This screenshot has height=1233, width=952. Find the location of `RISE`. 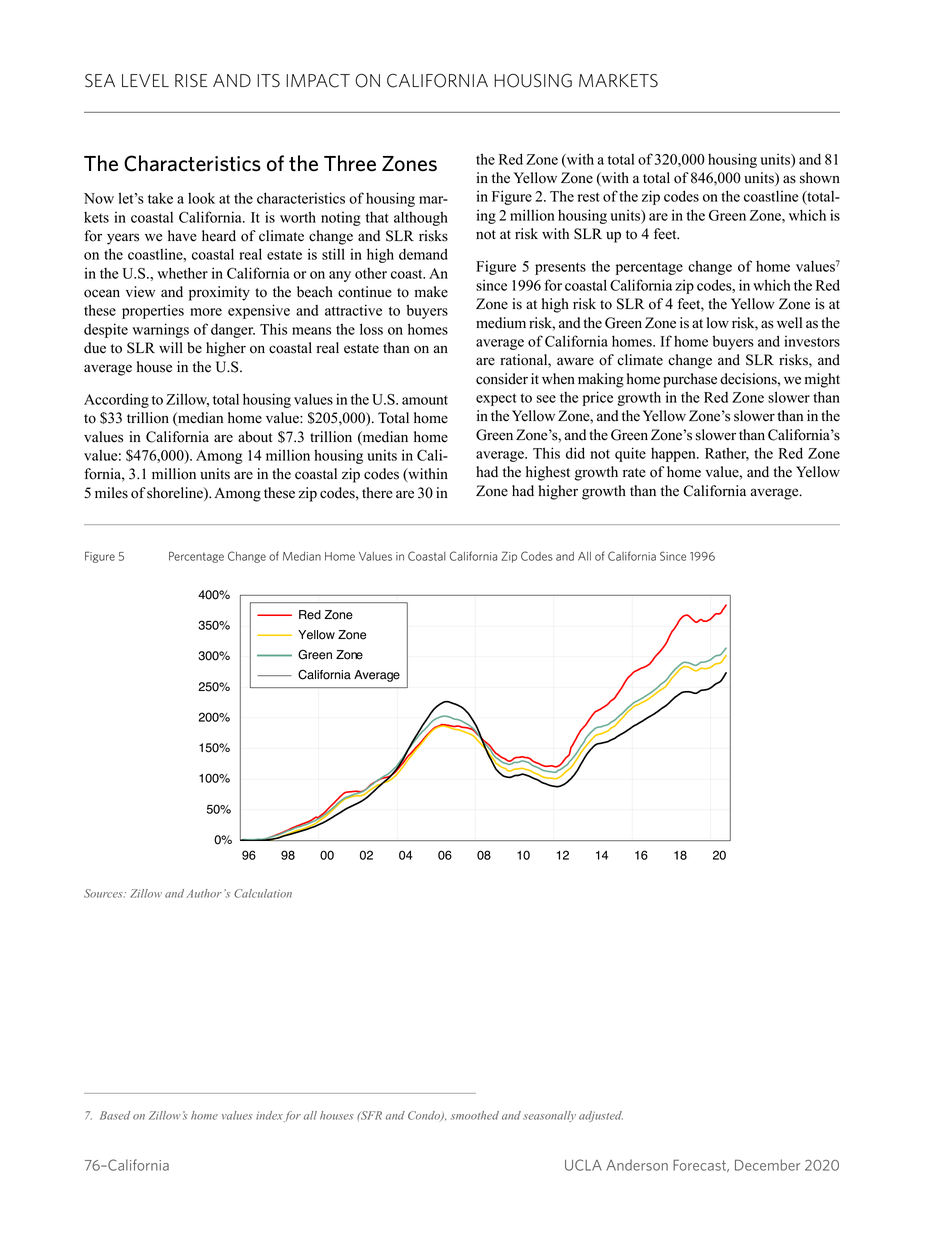

RISE is located at coordinates (191, 81).
